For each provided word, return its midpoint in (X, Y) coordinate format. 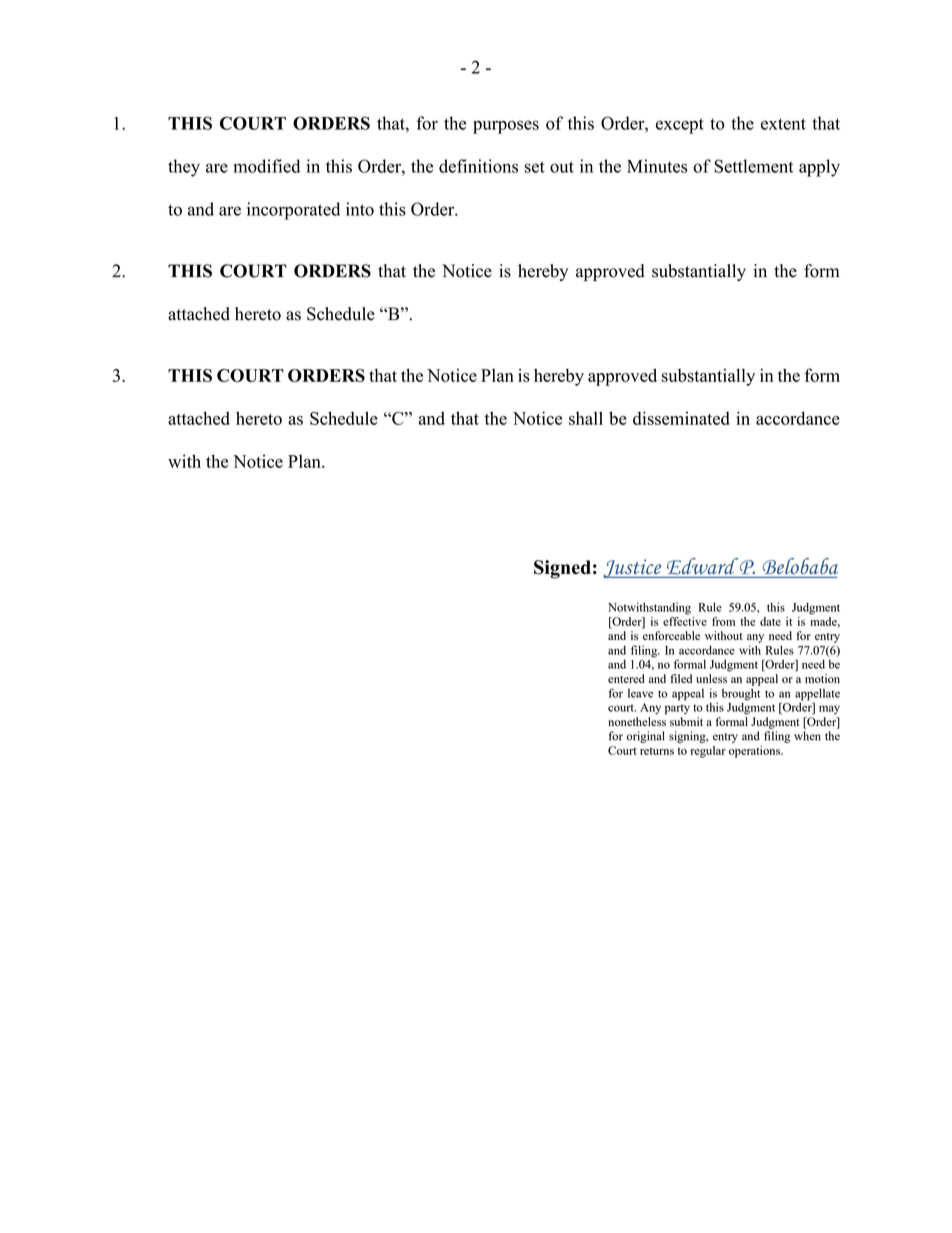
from (723, 621)
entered (626, 678)
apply (819, 168)
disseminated (681, 418)
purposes (506, 127)
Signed (562, 569)
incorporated (293, 211)
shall (586, 418)
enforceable (671, 635)
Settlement (754, 166)
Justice (633, 568)
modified (267, 166)
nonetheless (637, 721)
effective (685, 620)
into (360, 209)
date (770, 621)
